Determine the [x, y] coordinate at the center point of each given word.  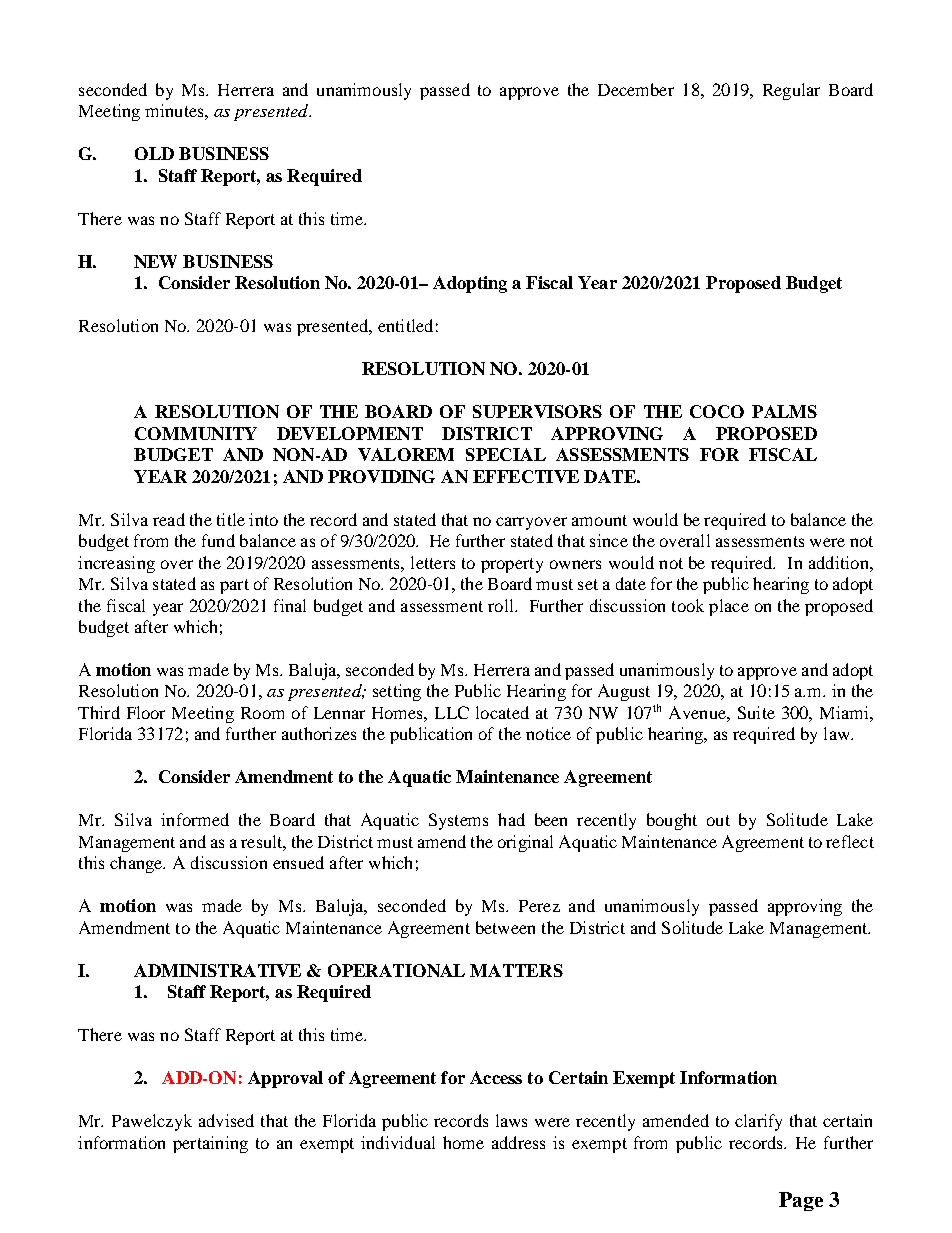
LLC [452, 712]
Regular [791, 91]
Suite [756, 712]
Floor [146, 712]
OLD [154, 153]
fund [218, 540]
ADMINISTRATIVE [217, 970]
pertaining [210, 1144]
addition [840, 562]
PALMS [784, 411]
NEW [155, 261]
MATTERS [516, 970]
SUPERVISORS [537, 411]
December [636, 89]
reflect [850, 841]
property [512, 565]
